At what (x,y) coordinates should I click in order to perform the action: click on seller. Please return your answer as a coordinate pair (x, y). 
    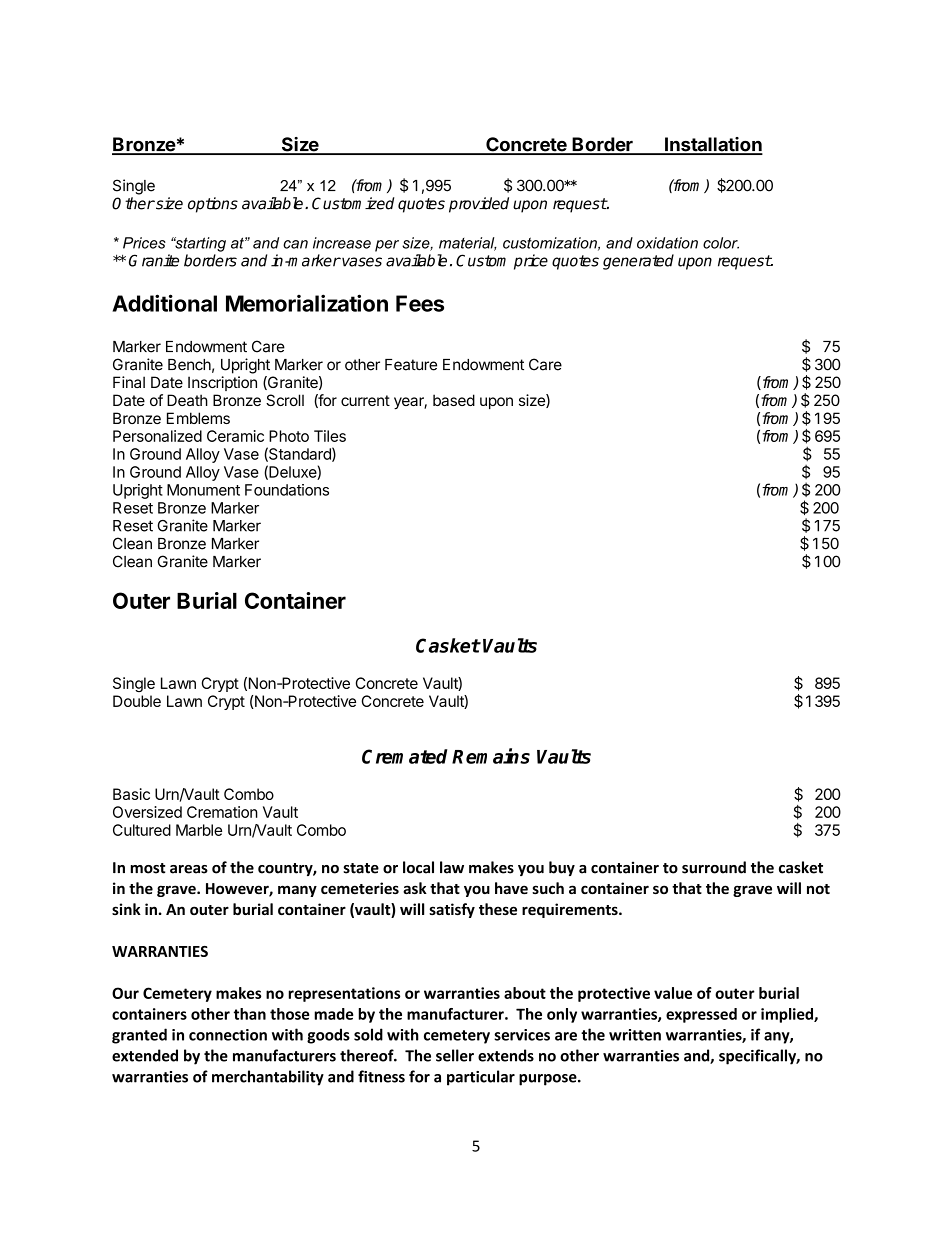
    Looking at the image, I should click on (455, 1055).
